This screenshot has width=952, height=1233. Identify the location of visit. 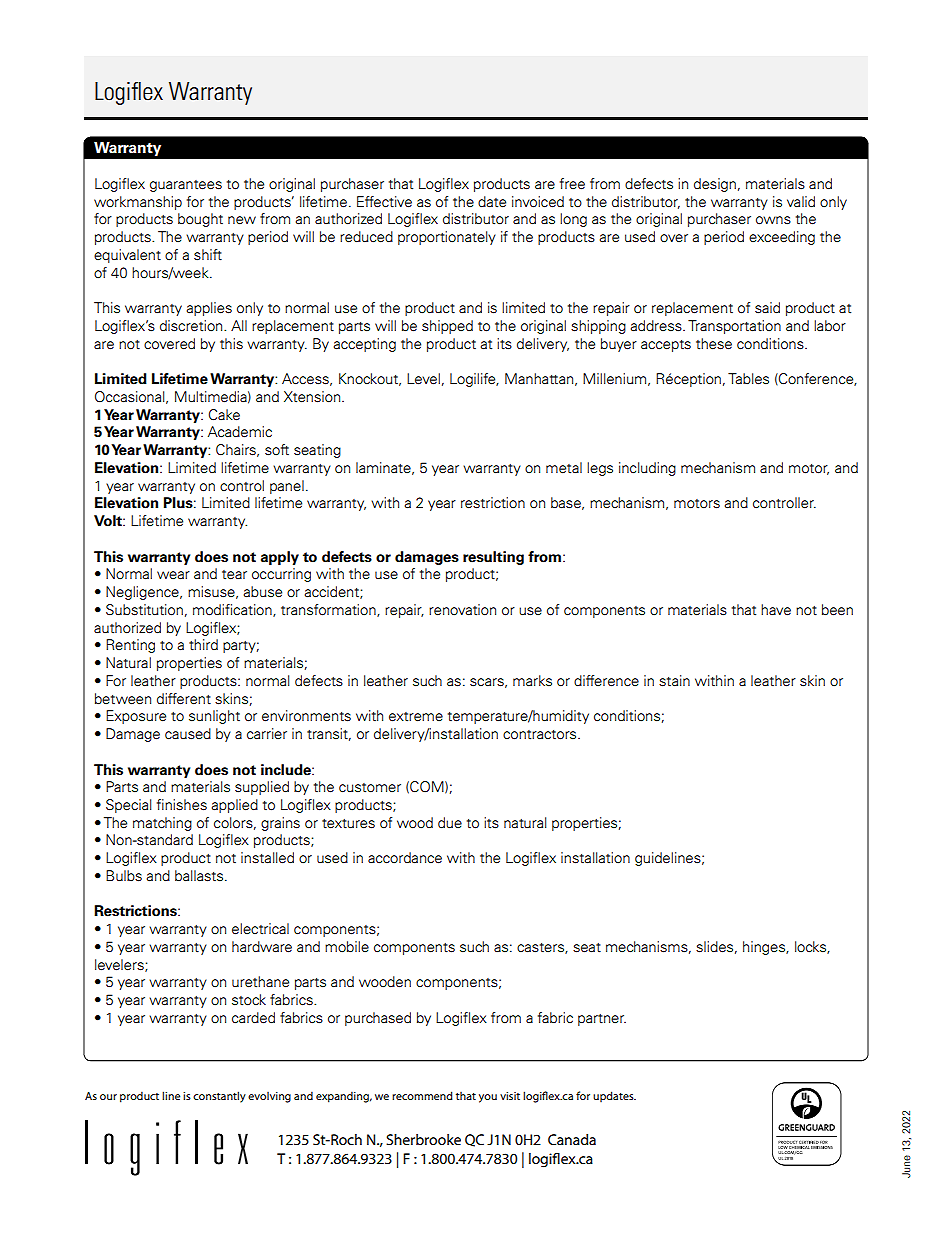
(510, 1096).
